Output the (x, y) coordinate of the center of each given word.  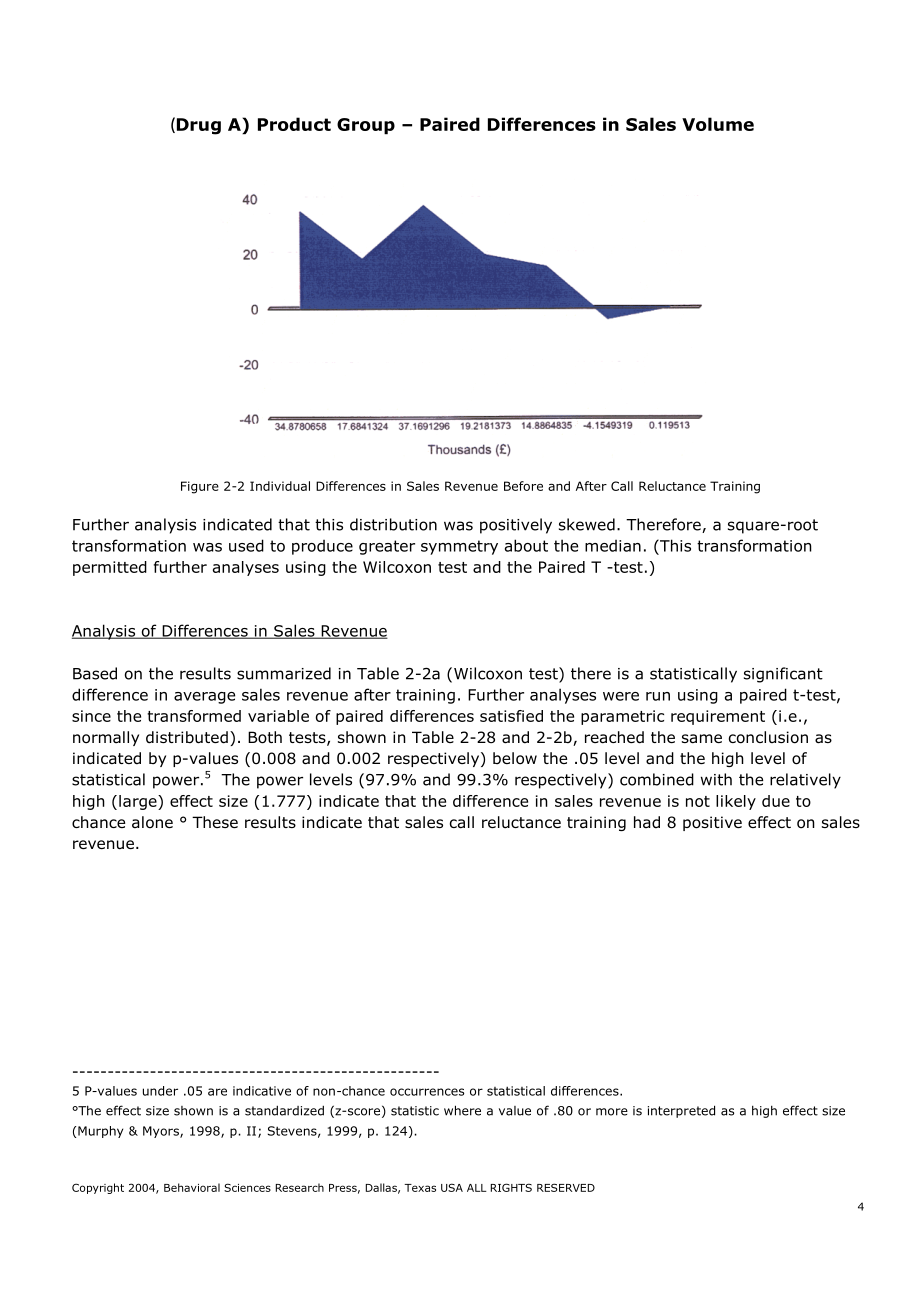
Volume (718, 124)
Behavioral (192, 1187)
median (613, 546)
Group (366, 126)
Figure (200, 487)
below (515, 758)
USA (452, 1187)
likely (736, 802)
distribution (393, 524)
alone (152, 822)
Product (294, 124)
